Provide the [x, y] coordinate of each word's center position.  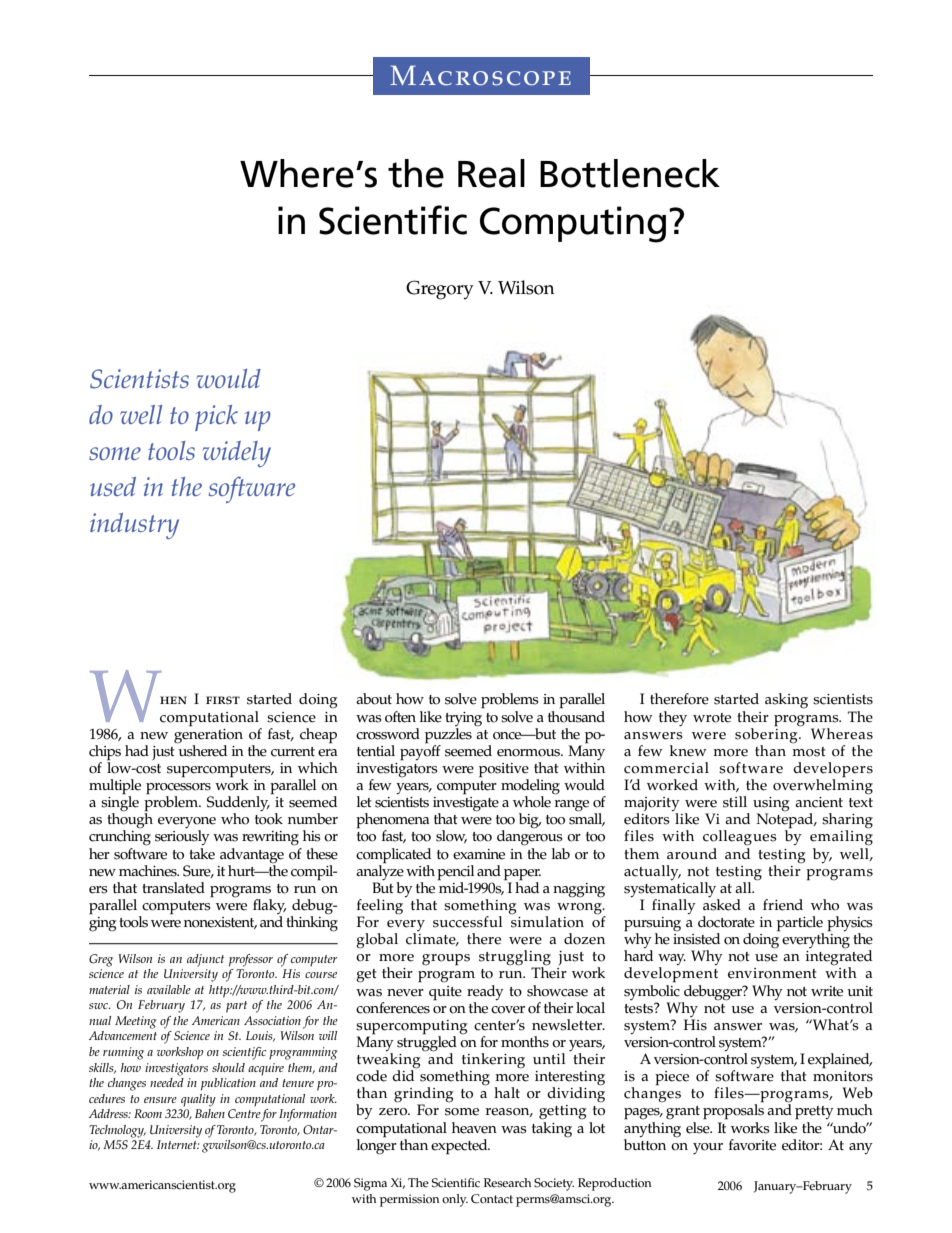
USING [771, 805]
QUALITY [198, 1100]
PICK [216, 418]
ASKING [786, 701]
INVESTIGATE [466, 804]
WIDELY [237, 454]
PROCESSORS [179, 790]
